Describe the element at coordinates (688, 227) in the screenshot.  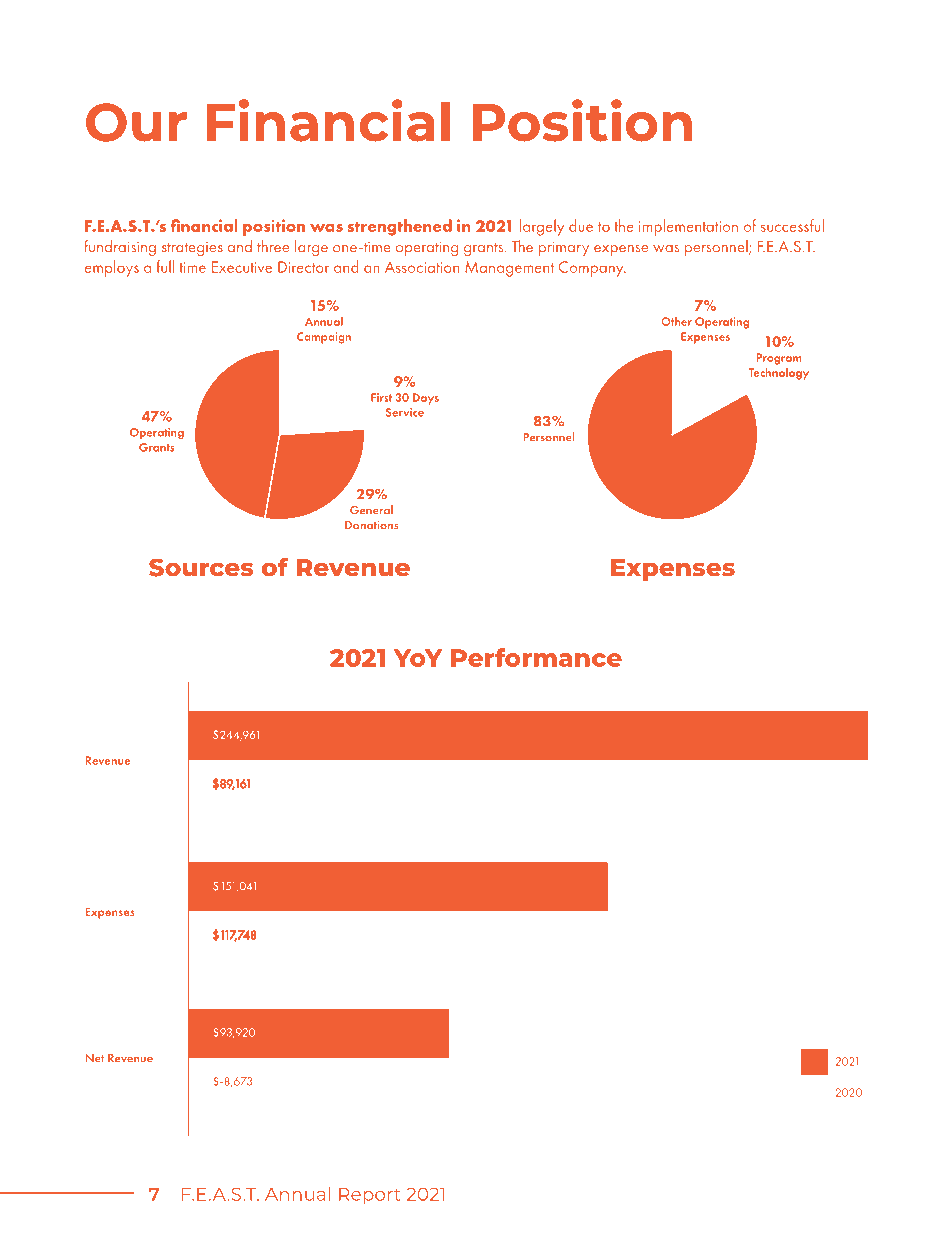
I see `implementation` at that location.
